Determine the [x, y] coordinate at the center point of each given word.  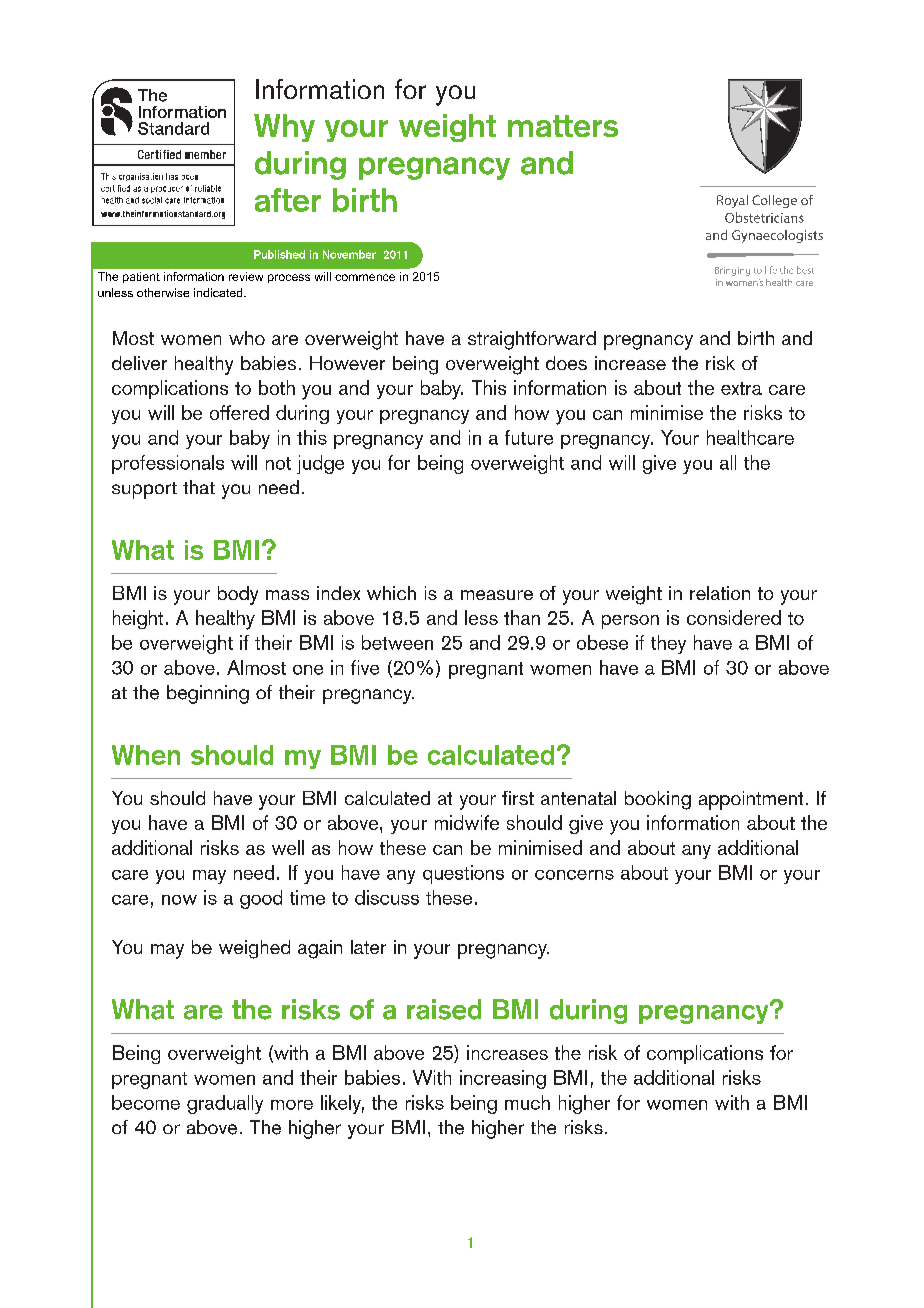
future [529, 437]
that [199, 487]
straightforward [532, 340]
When [146, 755]
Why [284, 128]
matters [563, 126]
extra [741, 388]
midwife [467, 822]
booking [658, 800]
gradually [225, 1104]
